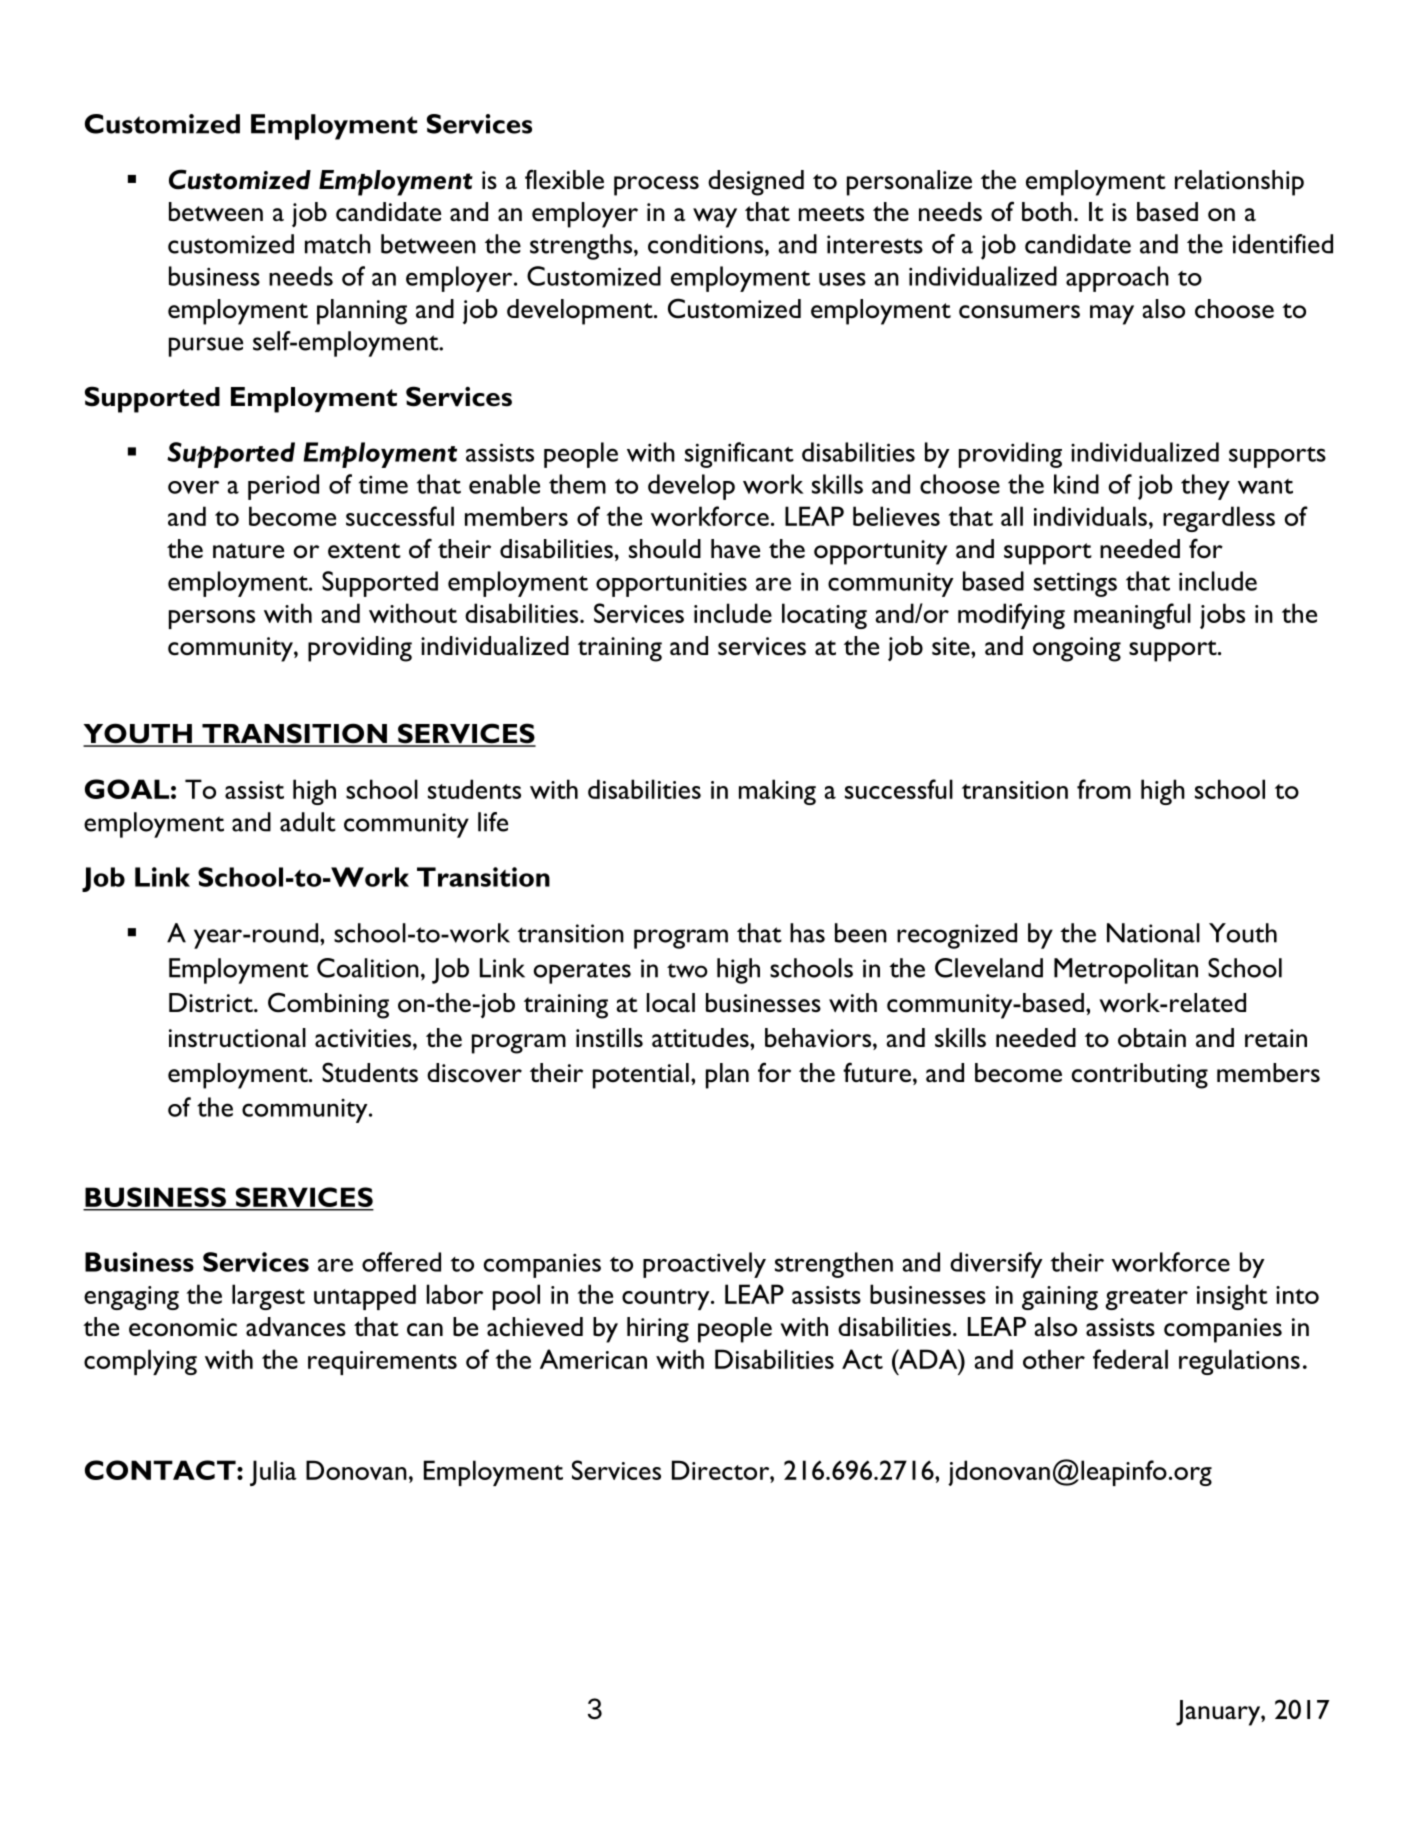  I want to click on from, so click(1104, 789).
